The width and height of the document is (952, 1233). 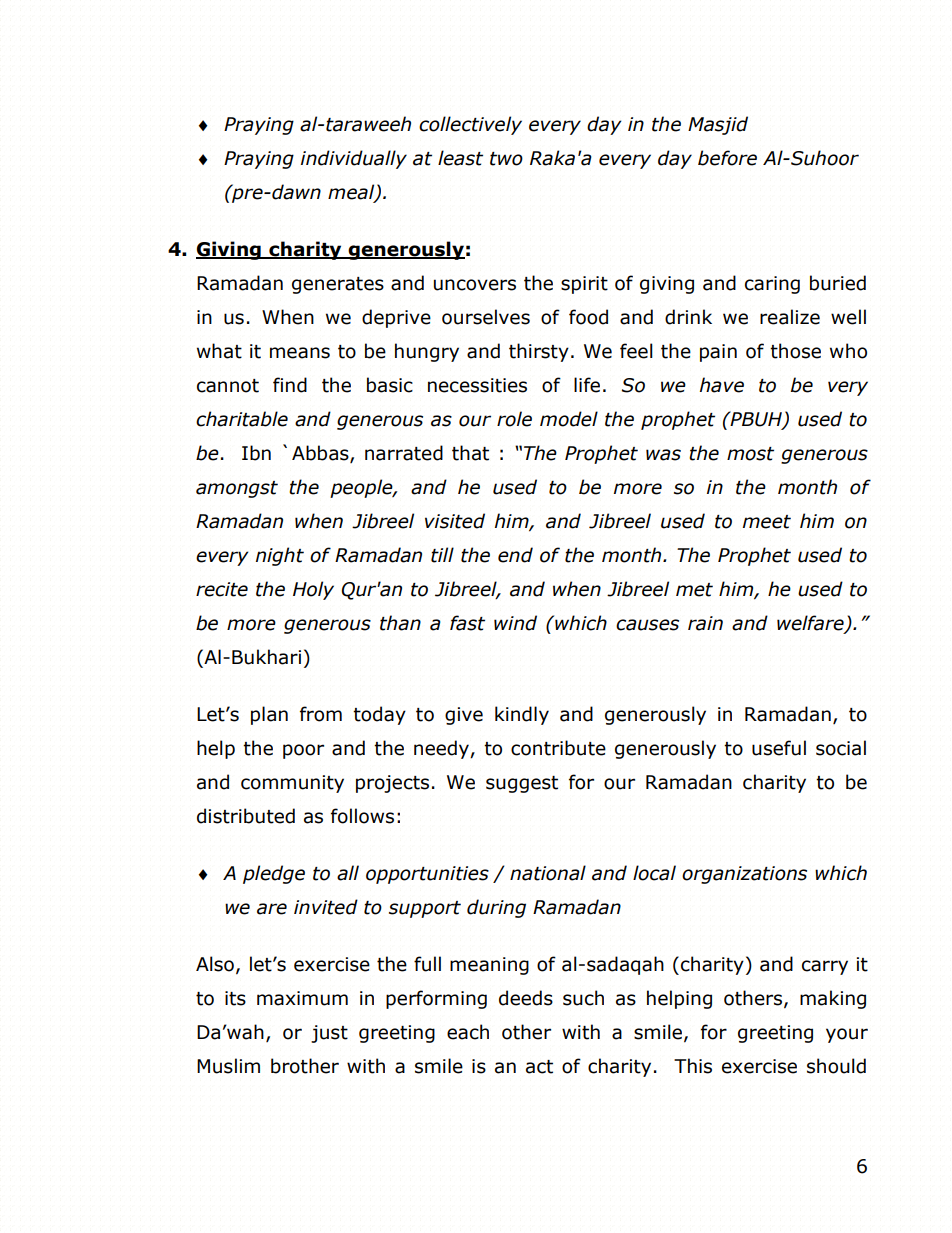 What do you see at coordinates (506, 159) in the document?
I see `two` at bounding box center [506, 159].
